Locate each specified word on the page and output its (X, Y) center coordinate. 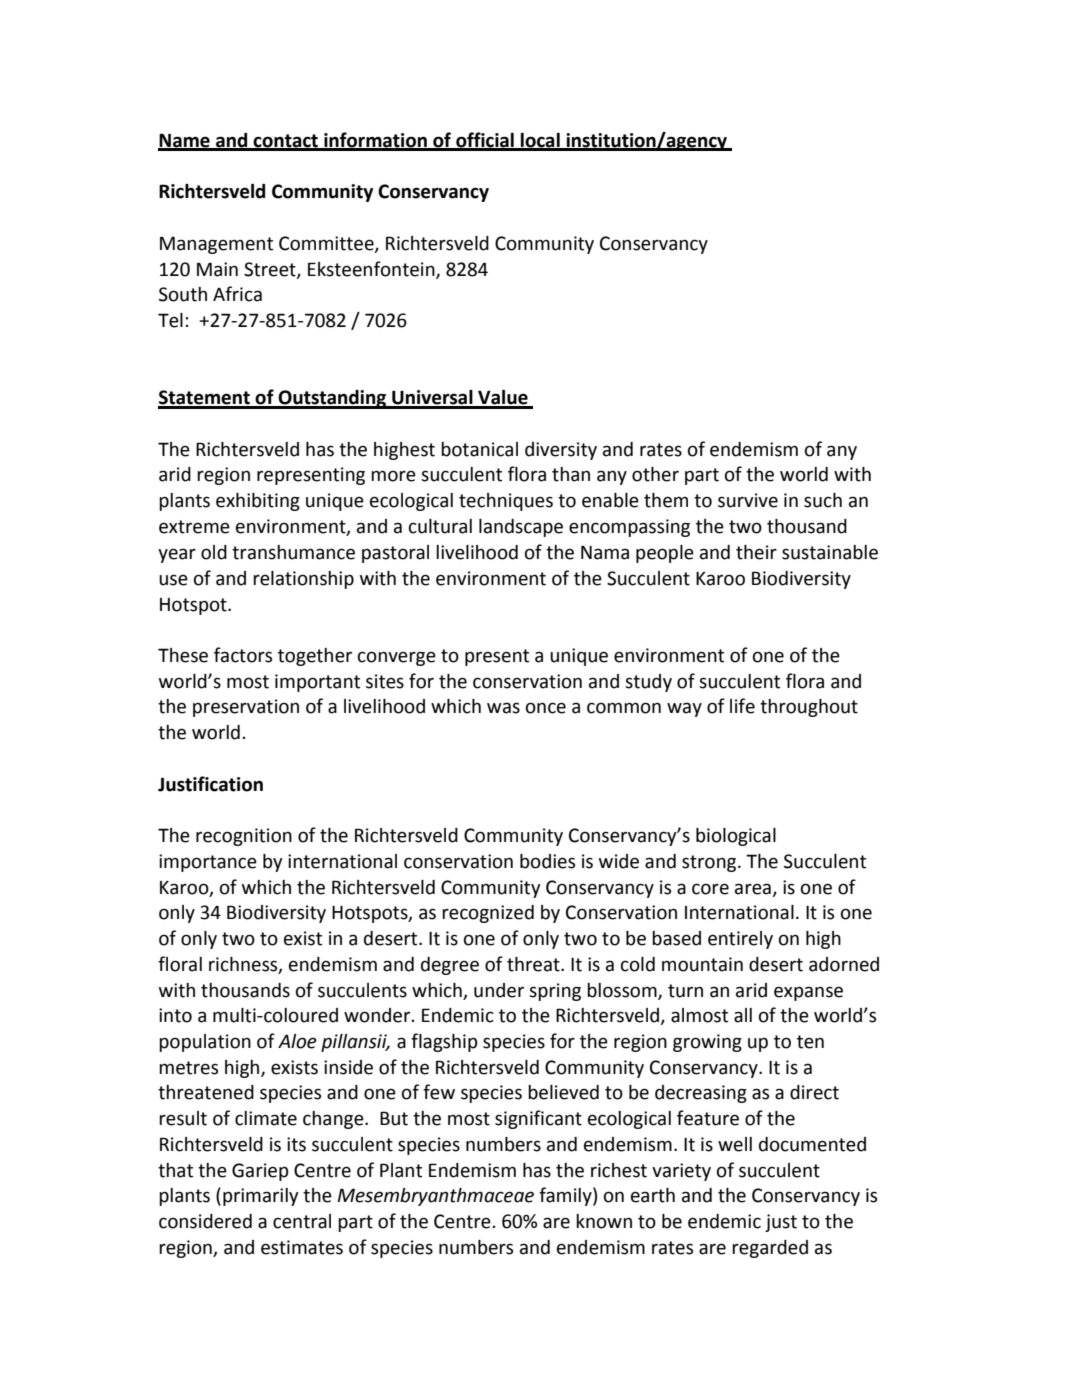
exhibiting (258, 502)
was (503, 708)
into (175, 1015)
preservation (246, 708)
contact (285, 142)
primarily (261, 1197)
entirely (740, 940)
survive (748, 500)
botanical (479, 449)
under (499, 990)
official (485, 141)
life (742, 706)
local (540, 141)
